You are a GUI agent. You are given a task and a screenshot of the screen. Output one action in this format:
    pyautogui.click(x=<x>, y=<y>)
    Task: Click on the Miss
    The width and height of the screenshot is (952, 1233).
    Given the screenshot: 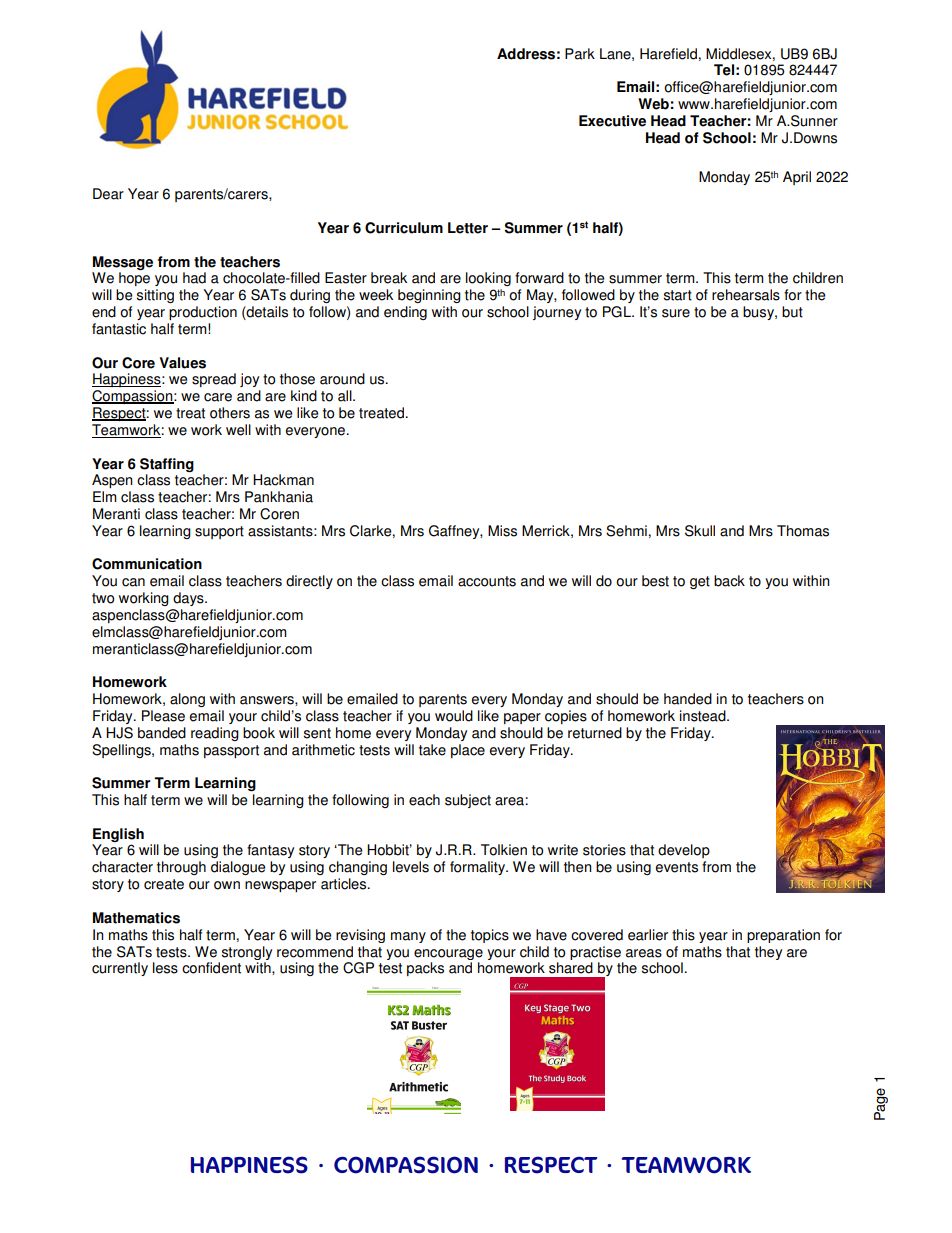 What is the action you would take?
    pyautogui.click(x=502, y=531)
